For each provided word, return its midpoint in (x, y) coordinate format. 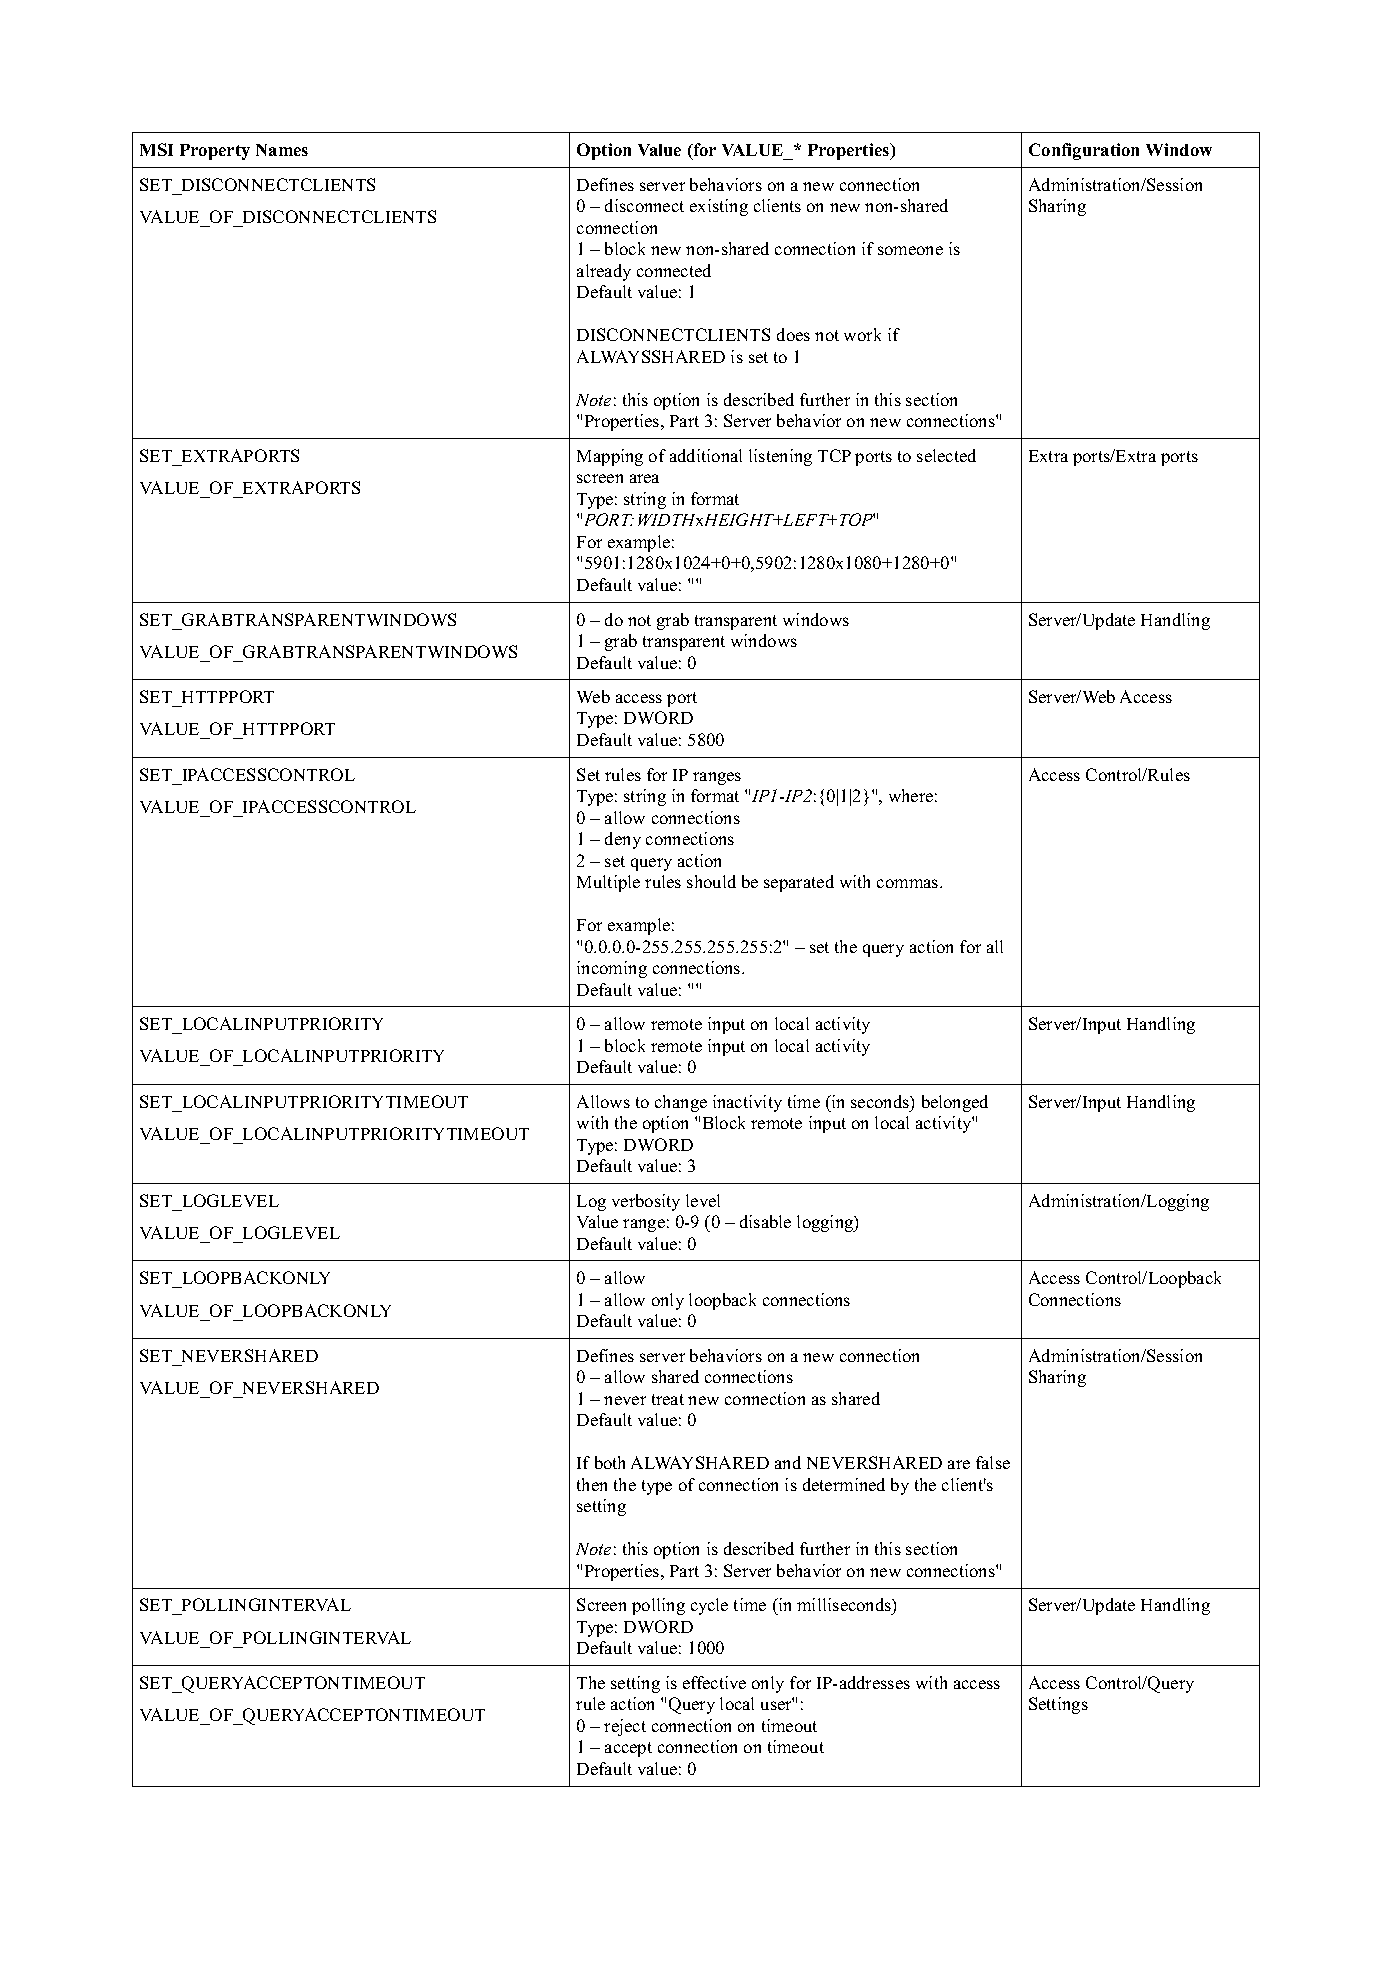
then (592, 1484)
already (604, 272)
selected (946, 455)
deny (623, 840)
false (993, 1462)
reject (625, 1727)
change (681, 1103)
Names (282, 150)
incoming (612, 969)
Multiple (608, 883)
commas (909, 883)
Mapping (610, 457)
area (644, 478)
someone (910, 250)
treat (668, 1399)
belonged (955, 1103)
